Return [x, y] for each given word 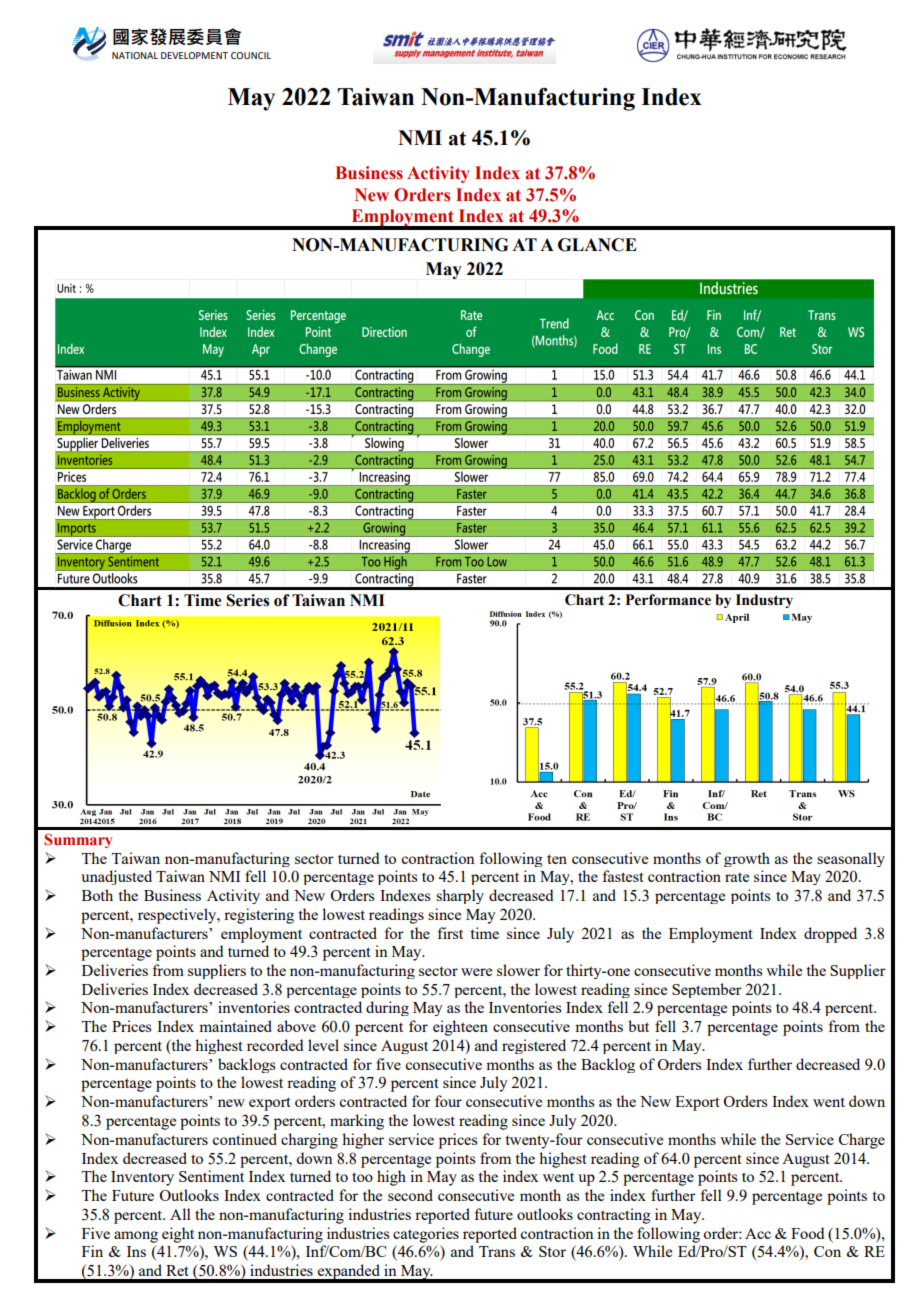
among [136, 1237]
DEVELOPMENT [194, 55]
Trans [497, 1251]
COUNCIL [251, 55]
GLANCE [597, 245]
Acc [758, 1233]
